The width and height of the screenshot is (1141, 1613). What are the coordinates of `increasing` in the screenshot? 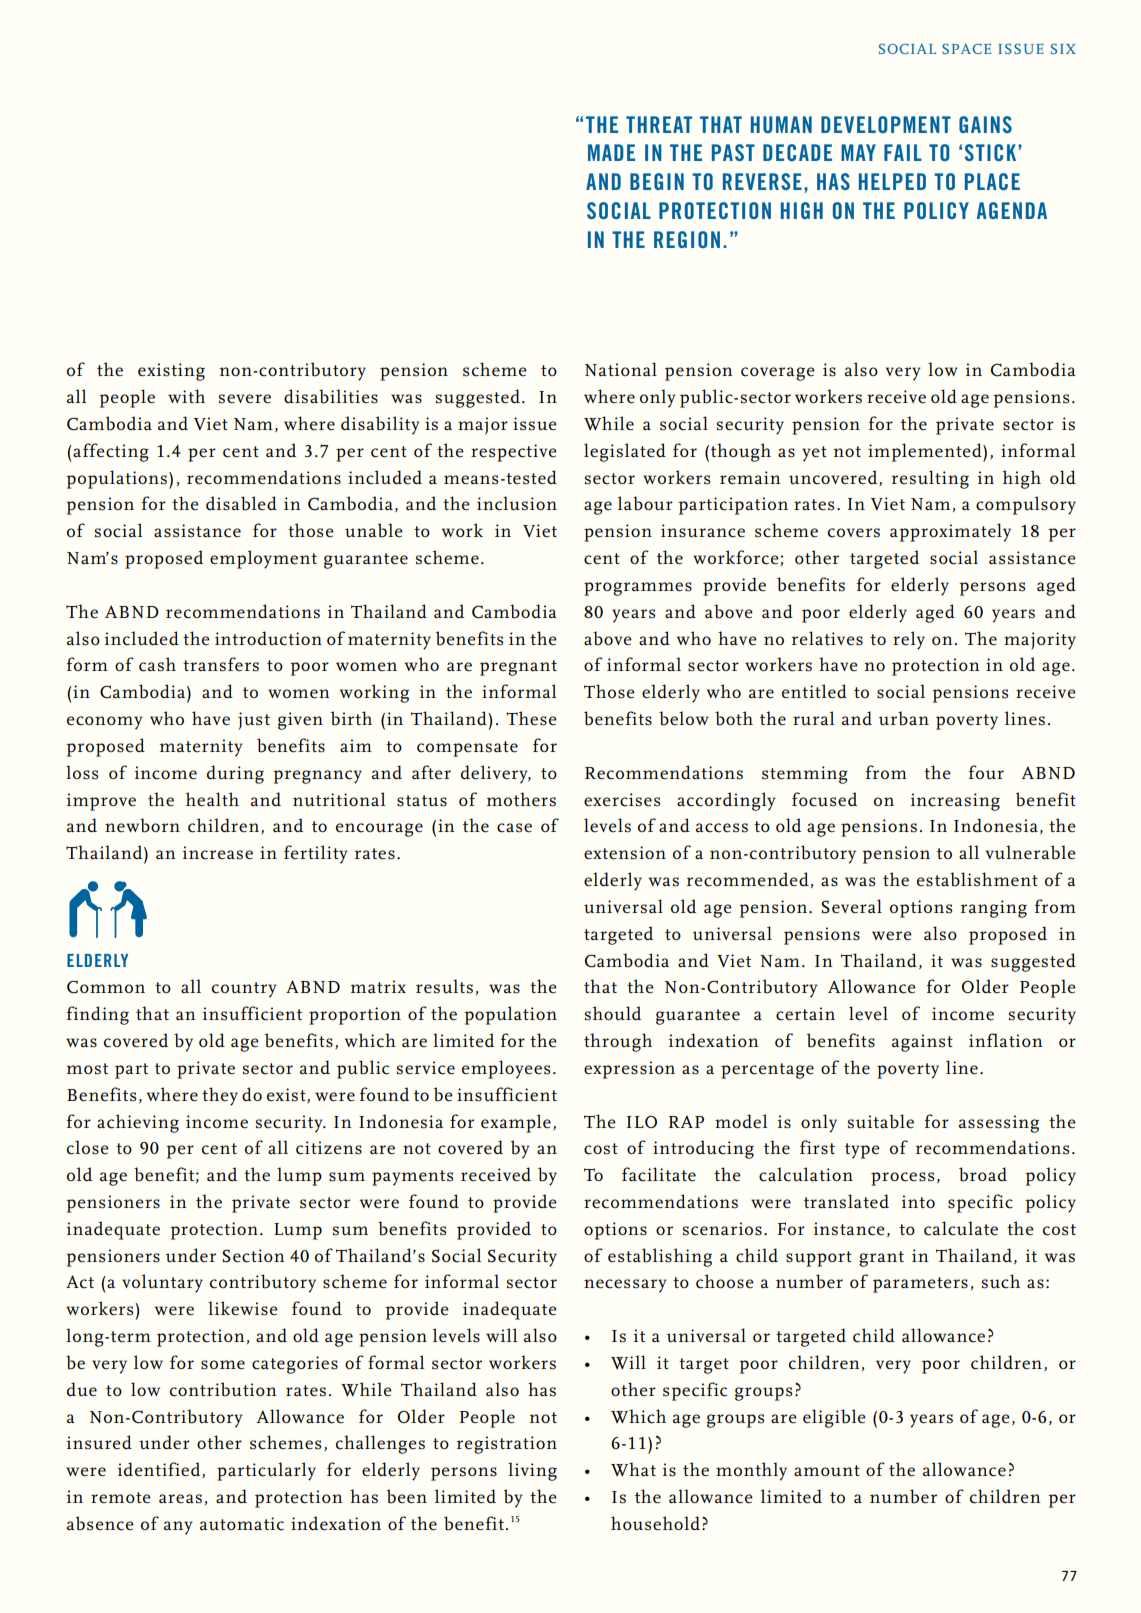 It's located at (955, 802).
